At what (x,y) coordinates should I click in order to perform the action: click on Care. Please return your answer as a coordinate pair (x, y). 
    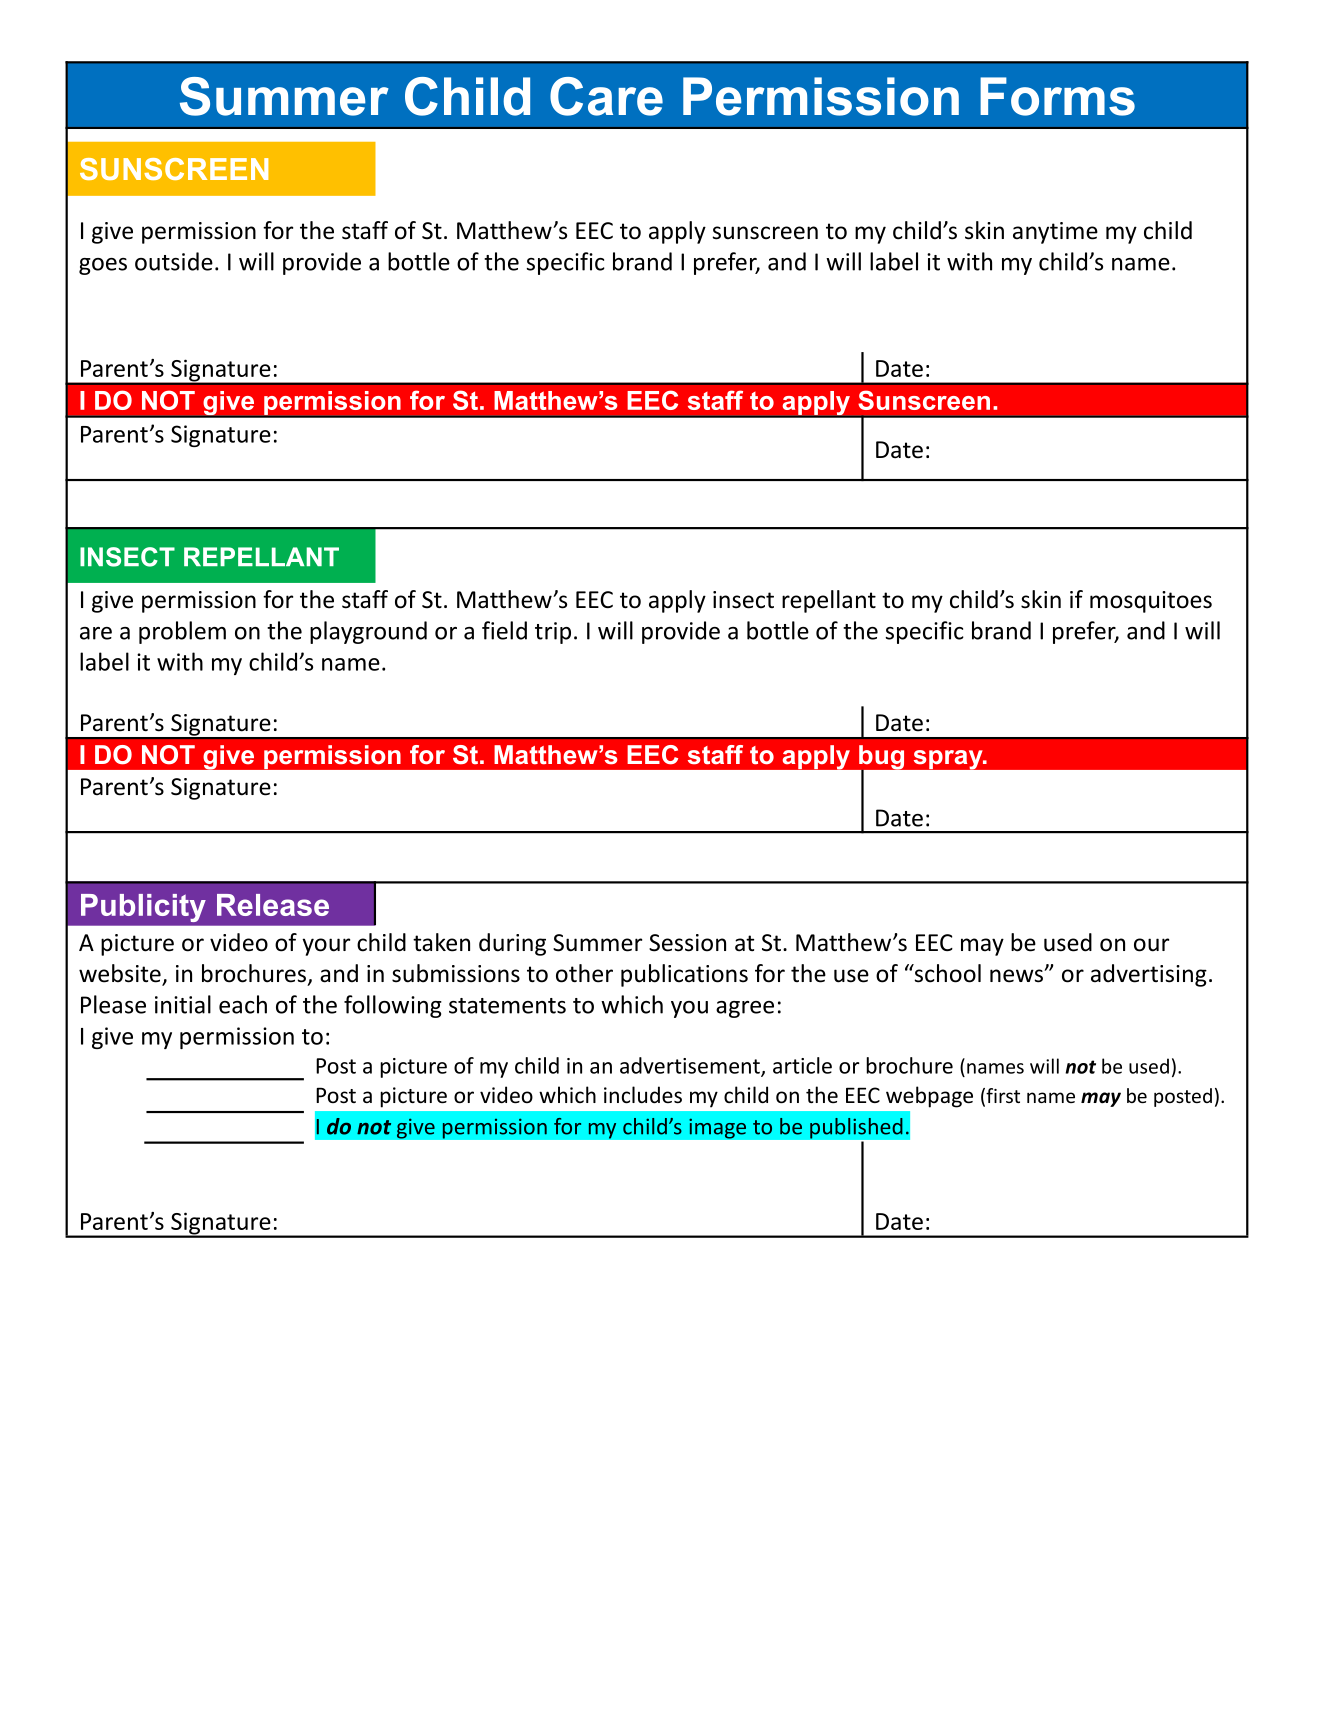
    Looking at the image, I should click on (606, 96).
